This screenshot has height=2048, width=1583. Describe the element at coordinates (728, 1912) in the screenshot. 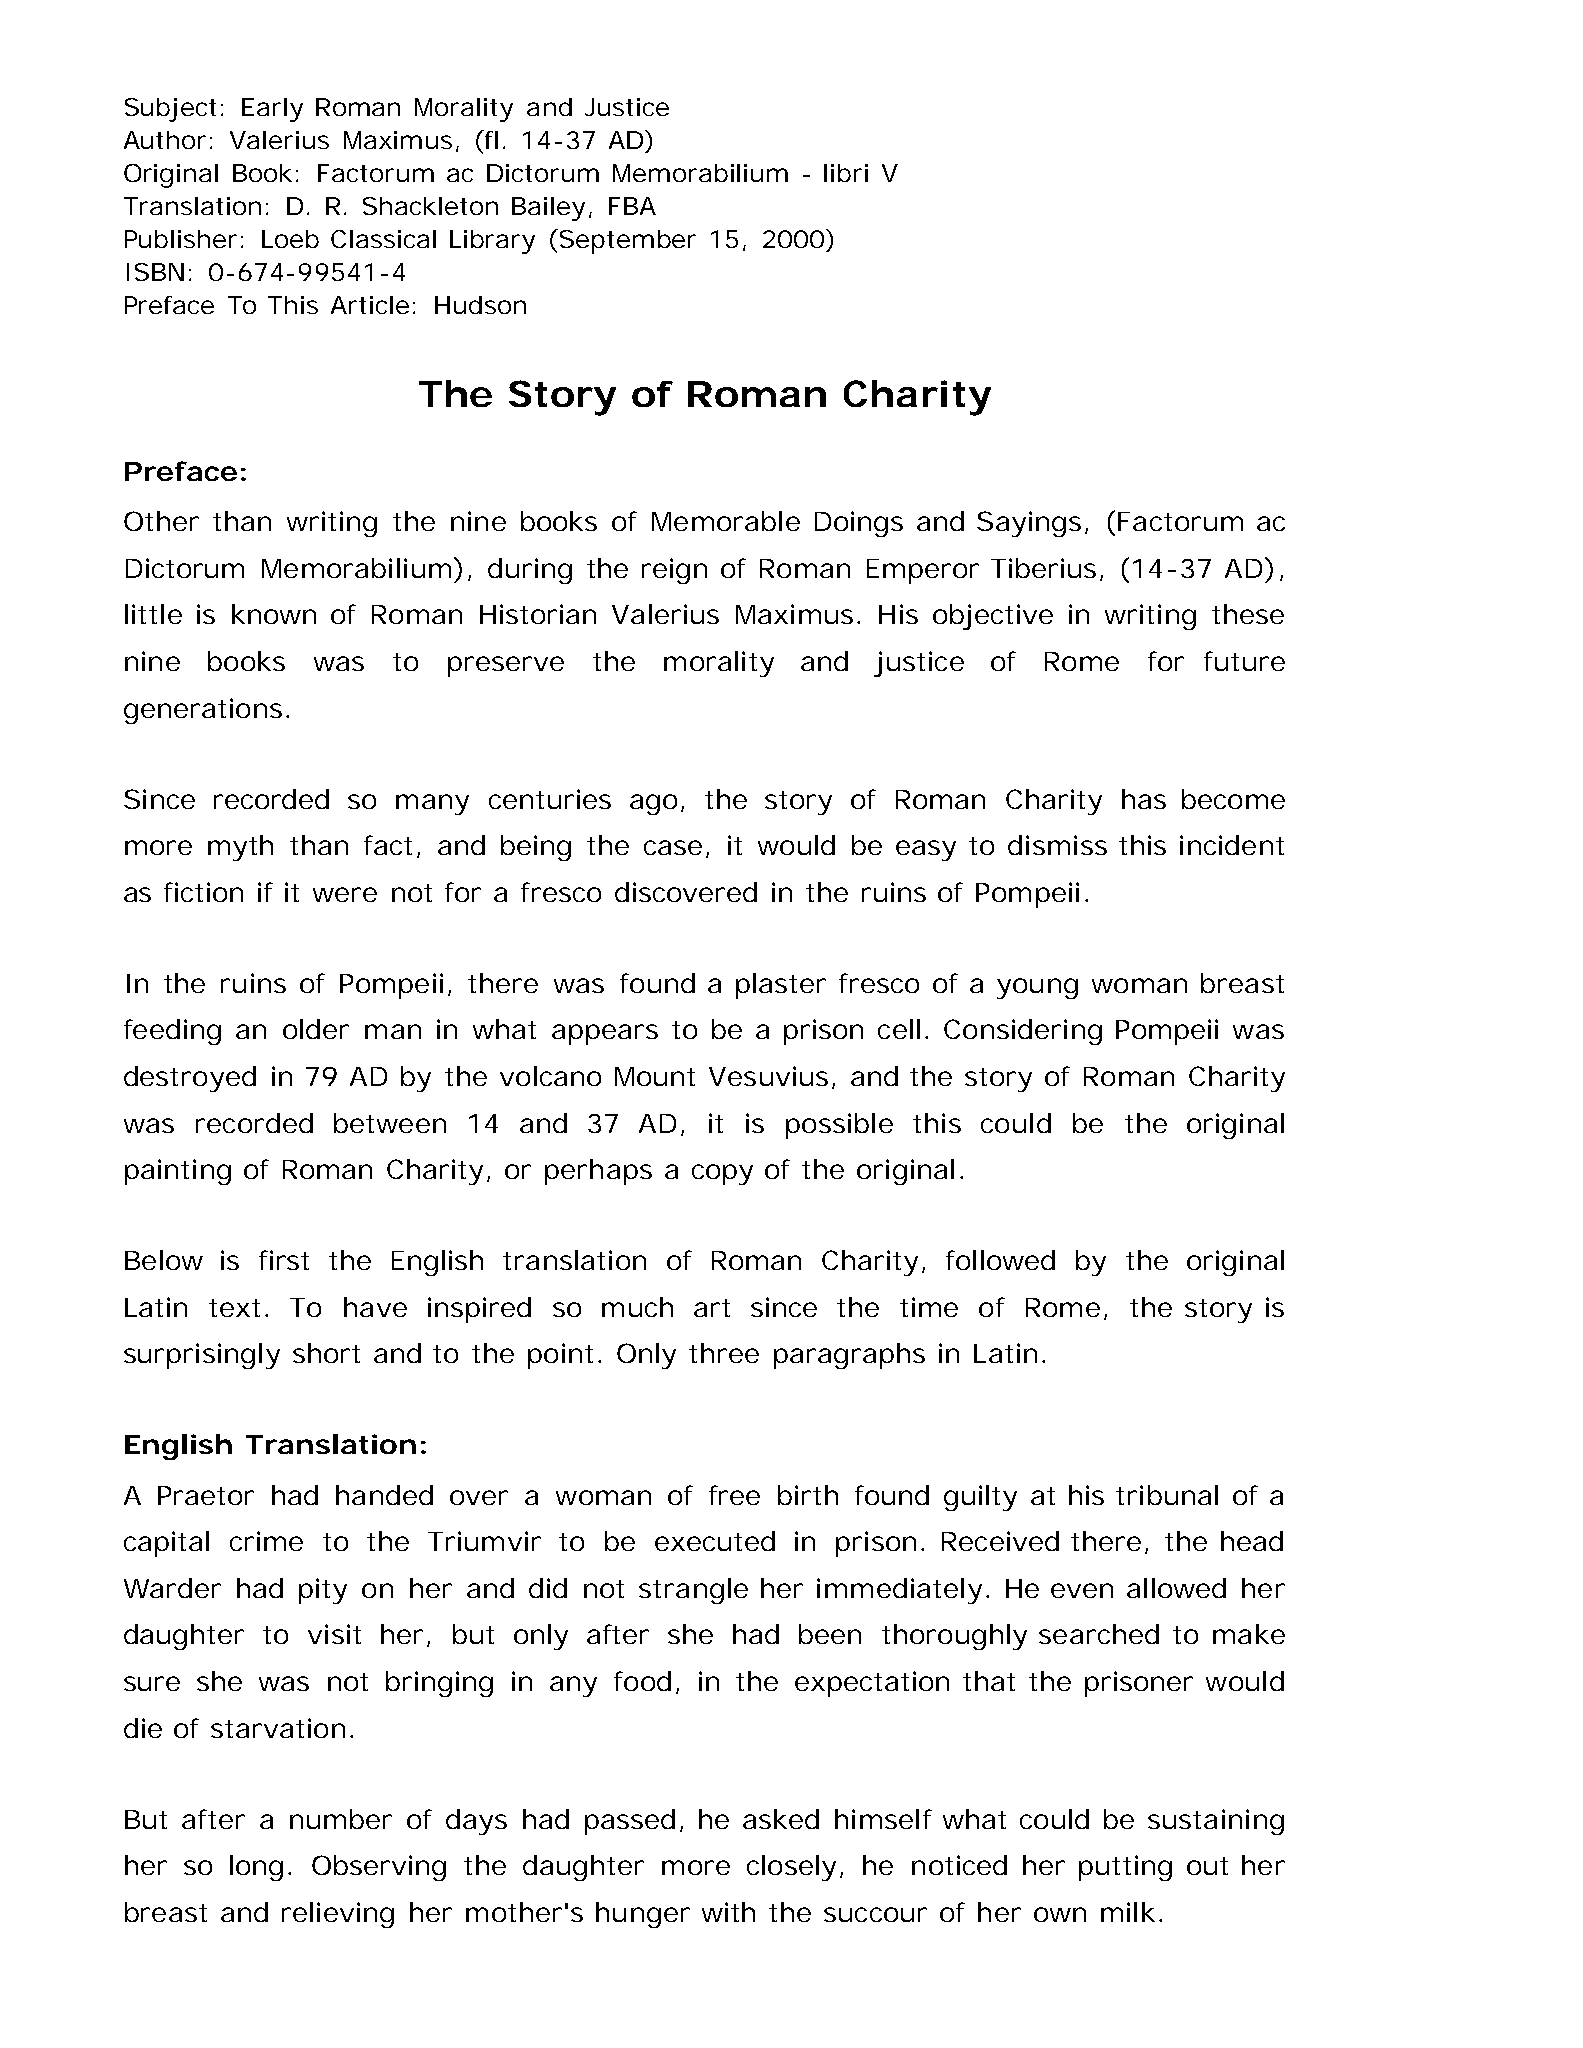

I see `with` at that location.
